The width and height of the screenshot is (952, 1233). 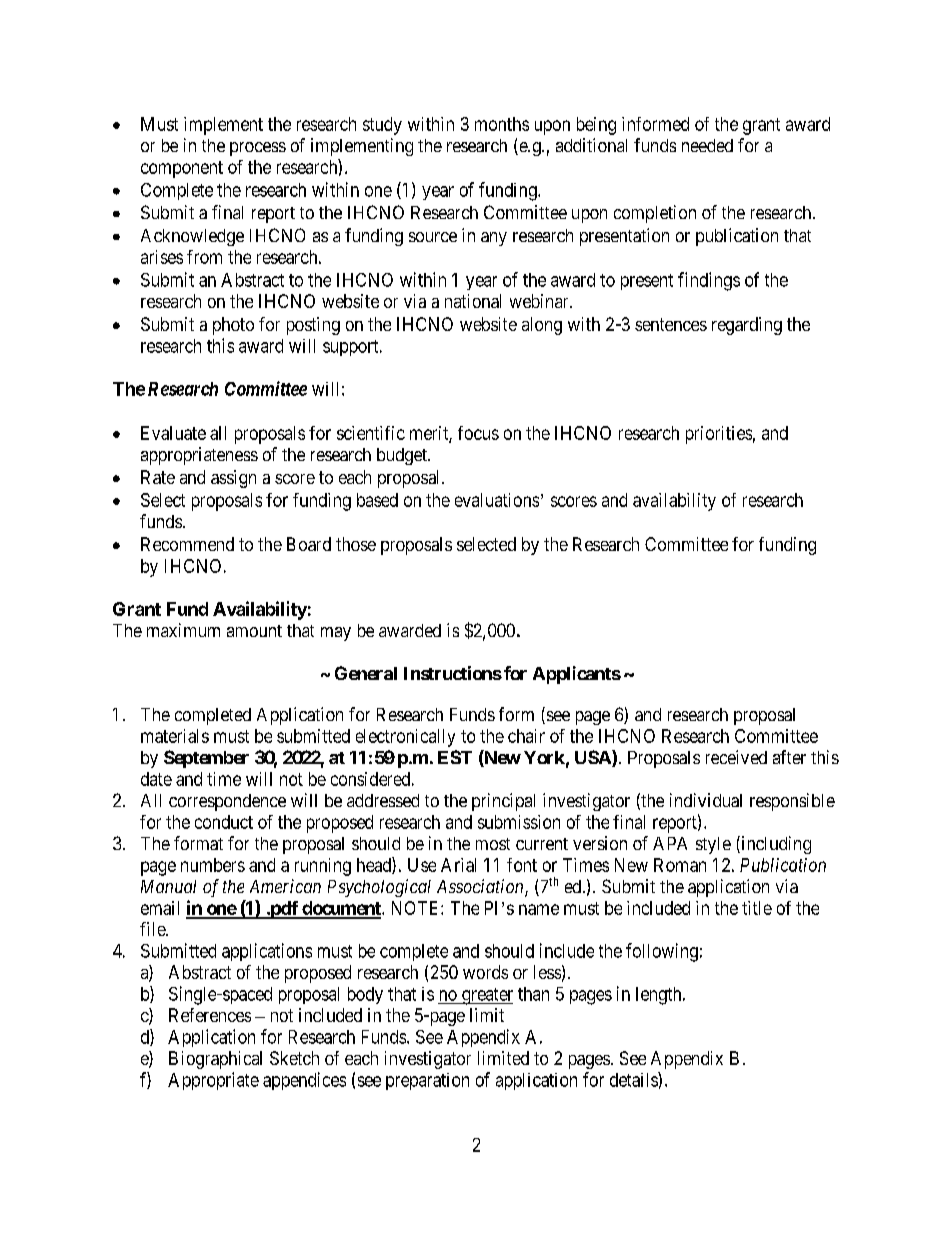 I want to click on national, so click(x=473, y=301).
